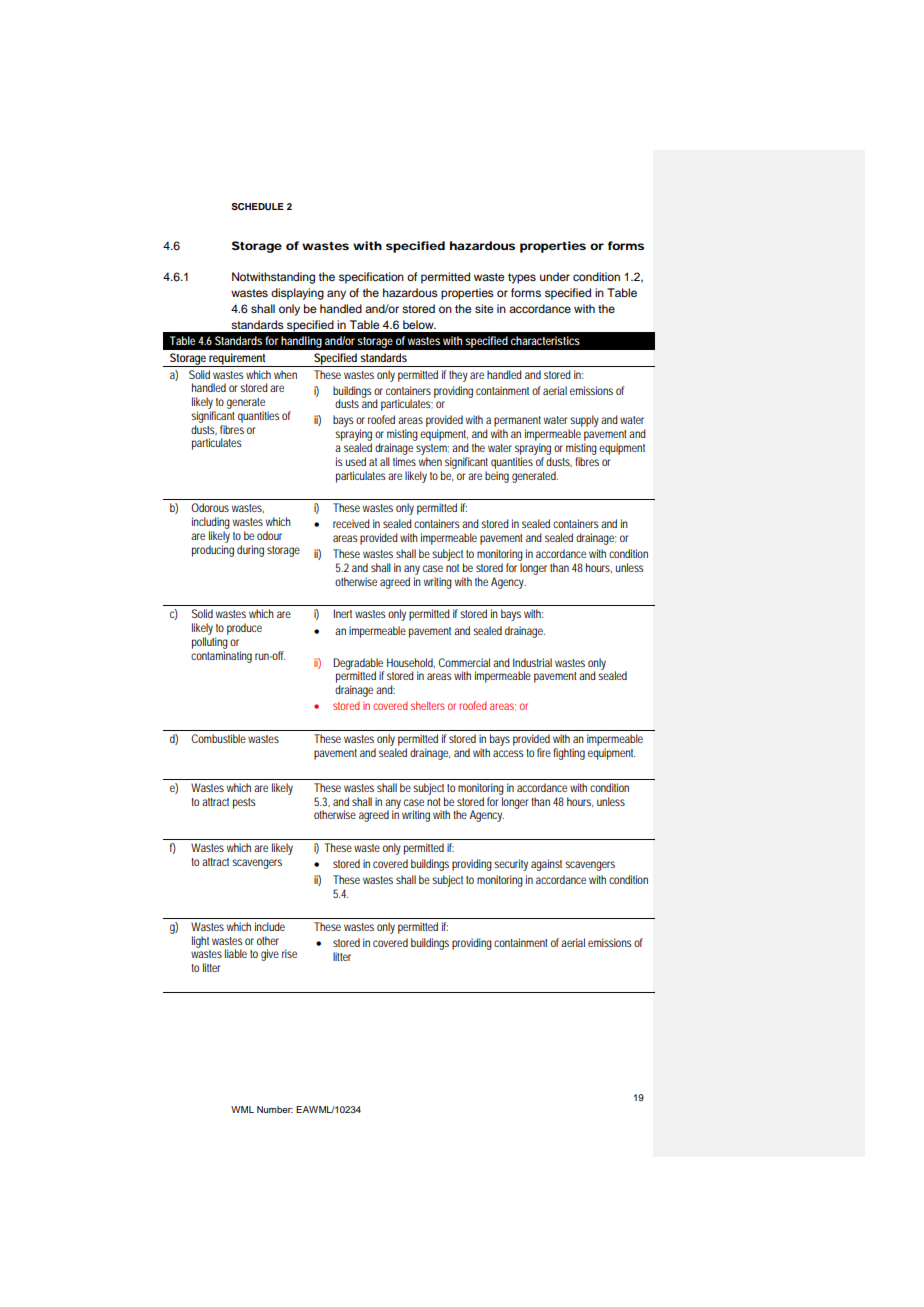 The image size is (924, 1307). I want to click on include, so click(270, 926).
